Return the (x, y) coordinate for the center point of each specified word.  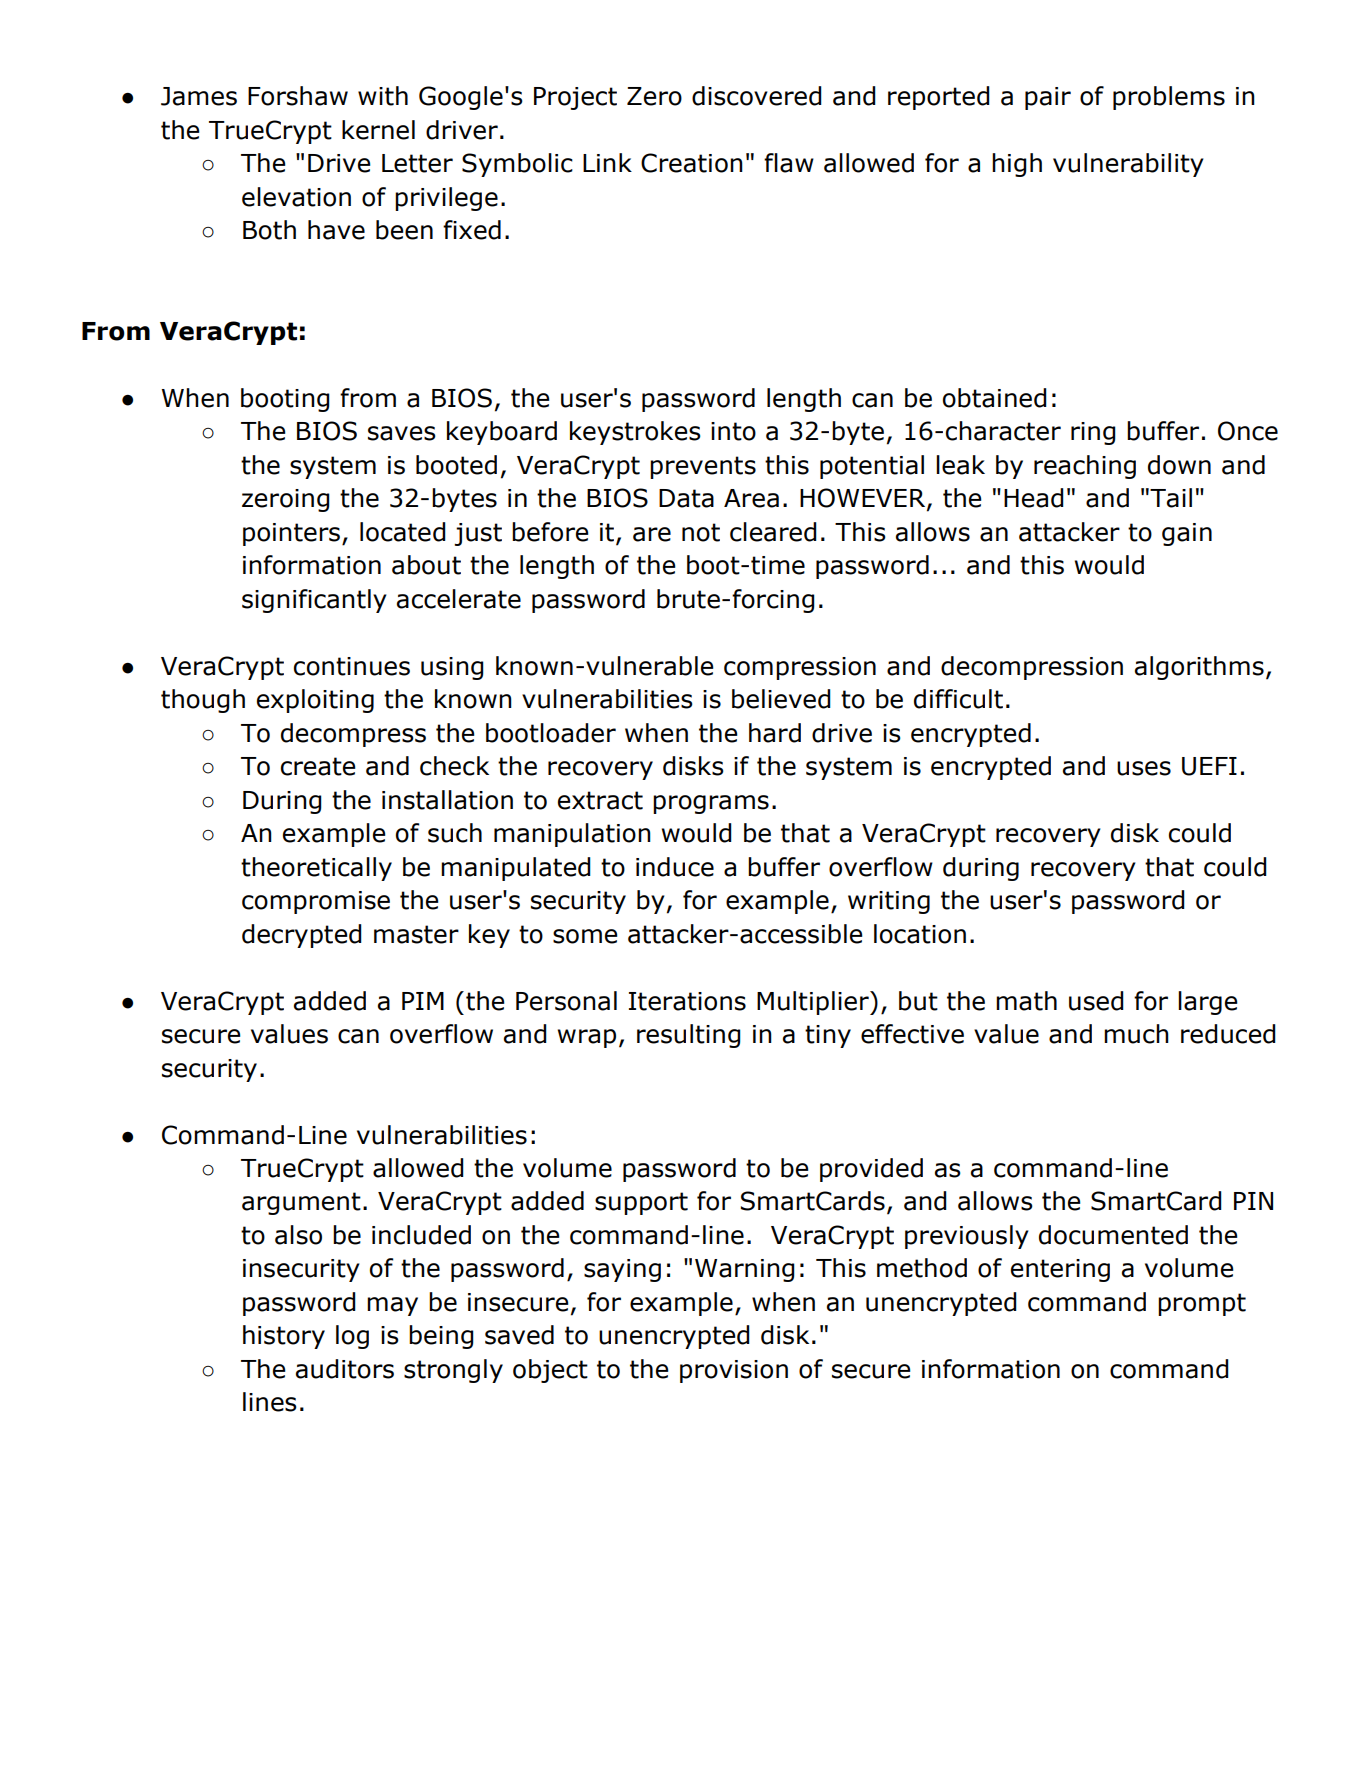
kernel (378, 130)
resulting (689, 1036)
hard (775, 733)
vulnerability (1128, 165)
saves (402, 433)
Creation (692, 163)
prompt (1202, 1304)
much (1136, 1034)
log (352, 1337)
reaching (1085, 467)
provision (734, 1371)
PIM (423, 1001)
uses (1144, 768)
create (318, 766)
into (733, 431)
